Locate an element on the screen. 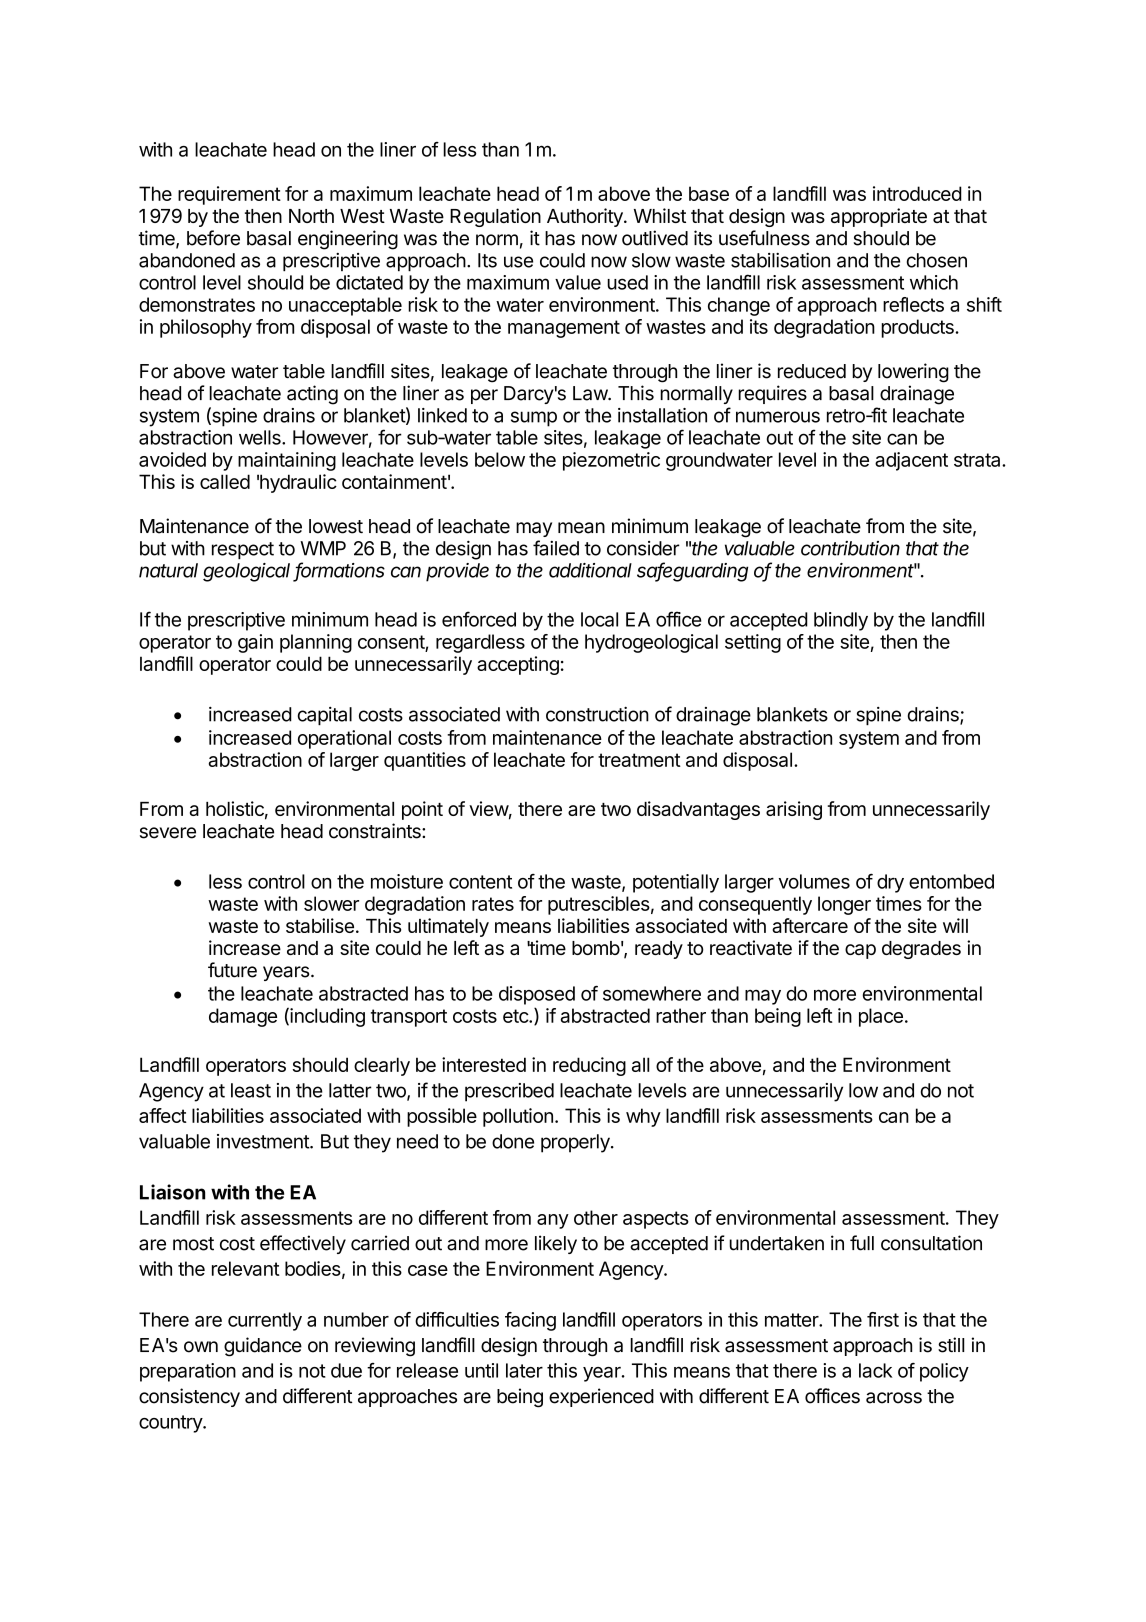  experienced is located at coordinates (601, 1397).
